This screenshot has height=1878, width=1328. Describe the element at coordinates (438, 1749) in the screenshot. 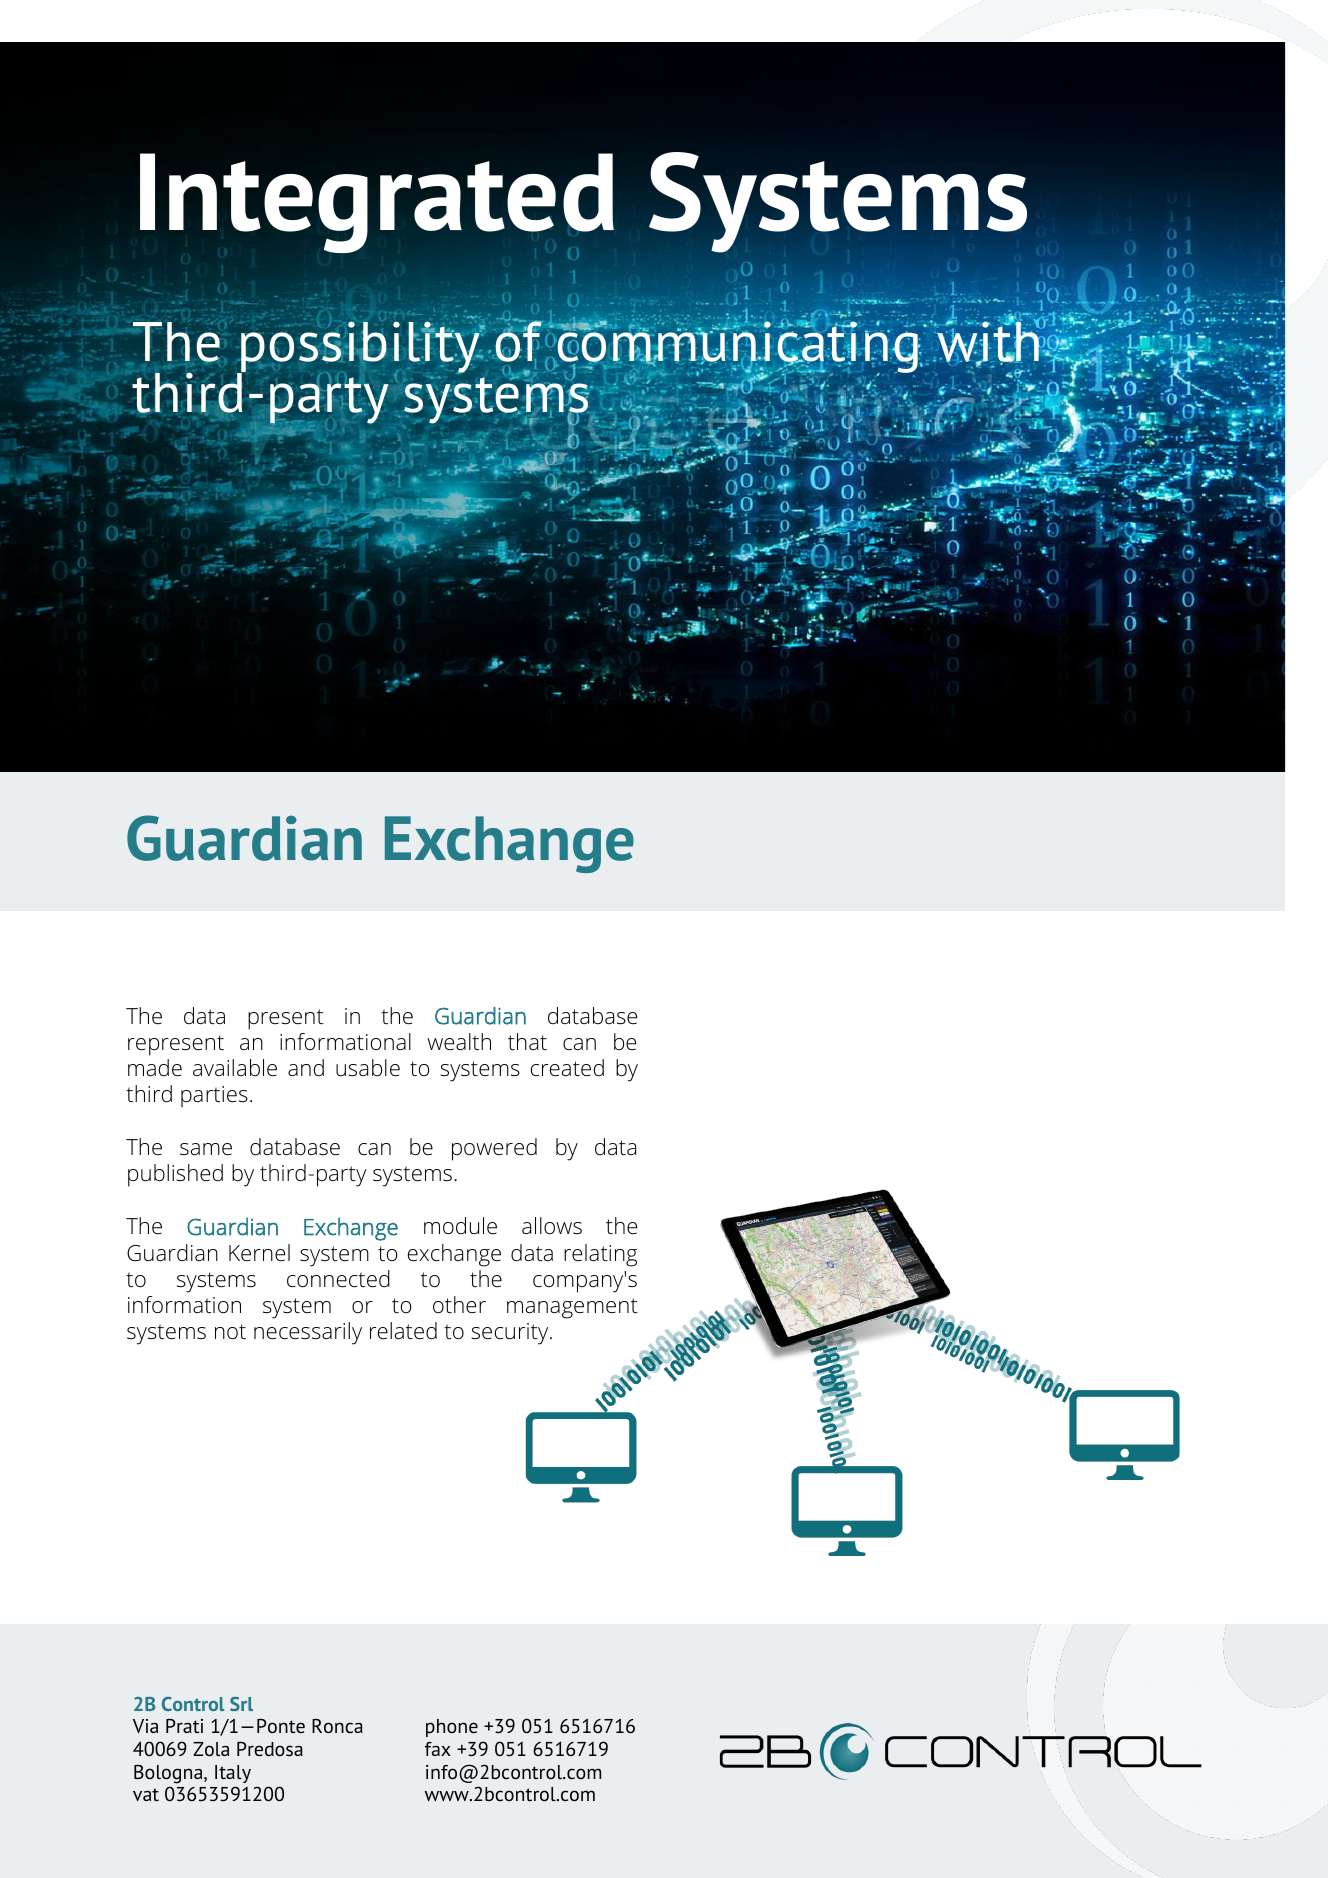

I see `fax` at that location.
